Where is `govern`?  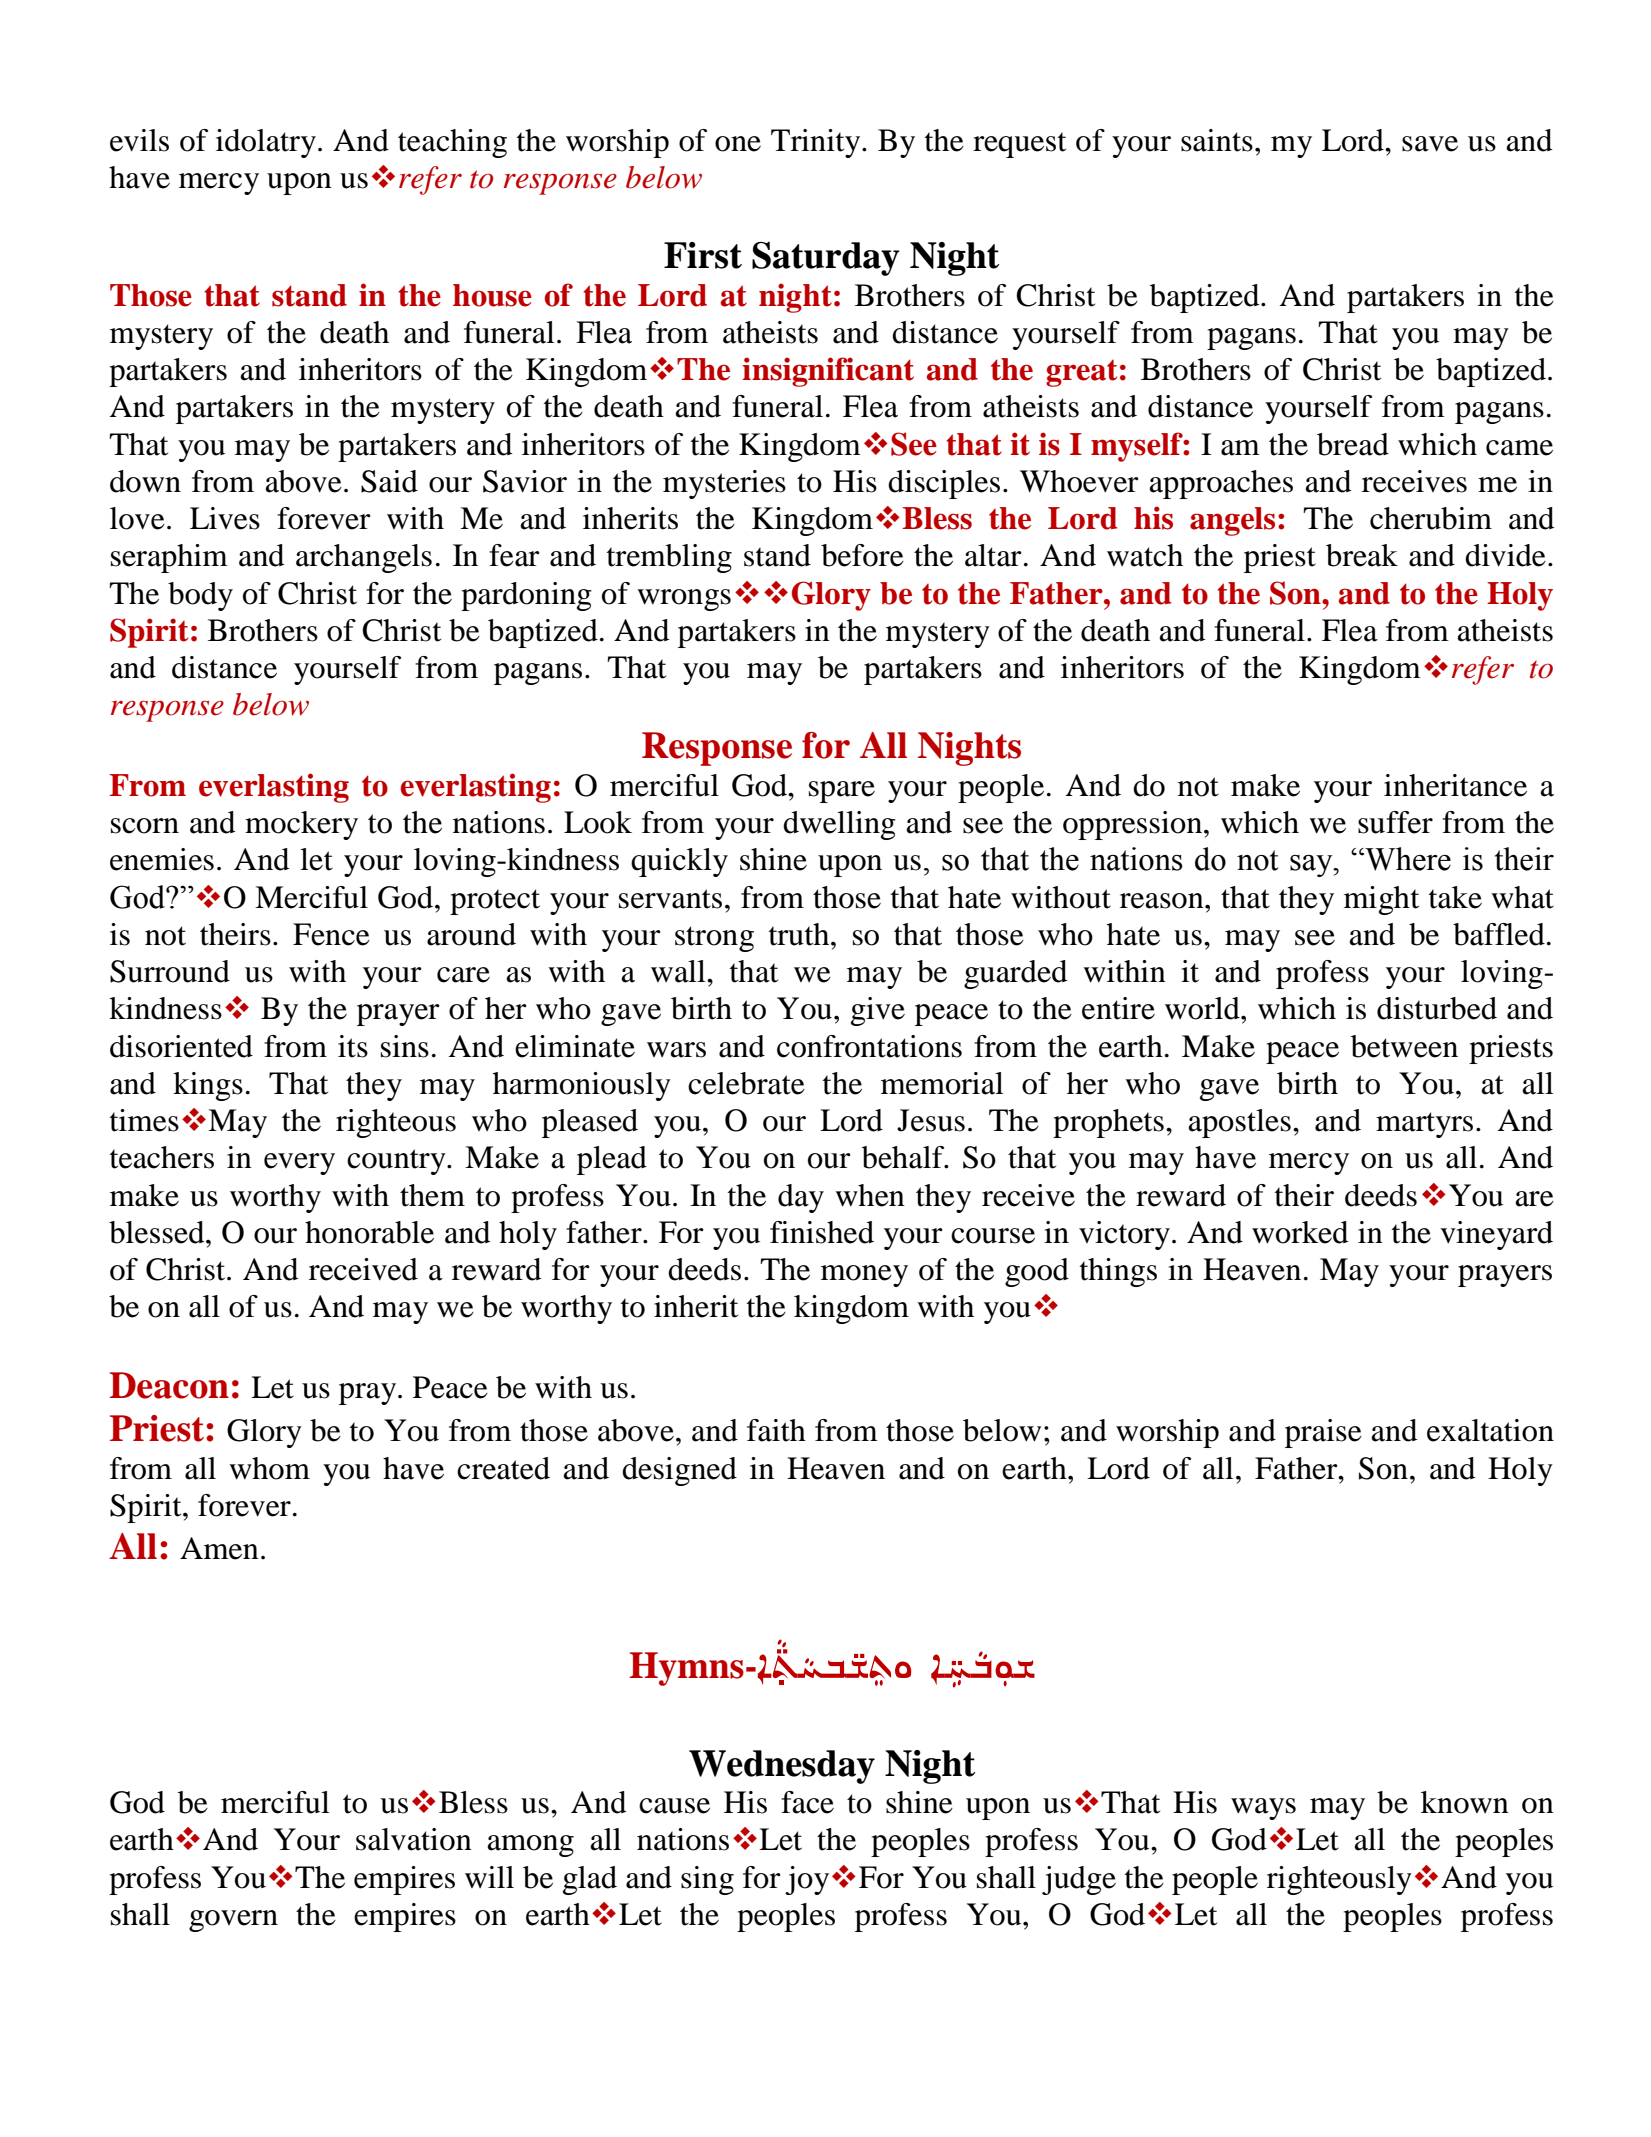 govern is located at coordinates (233, 1921).
